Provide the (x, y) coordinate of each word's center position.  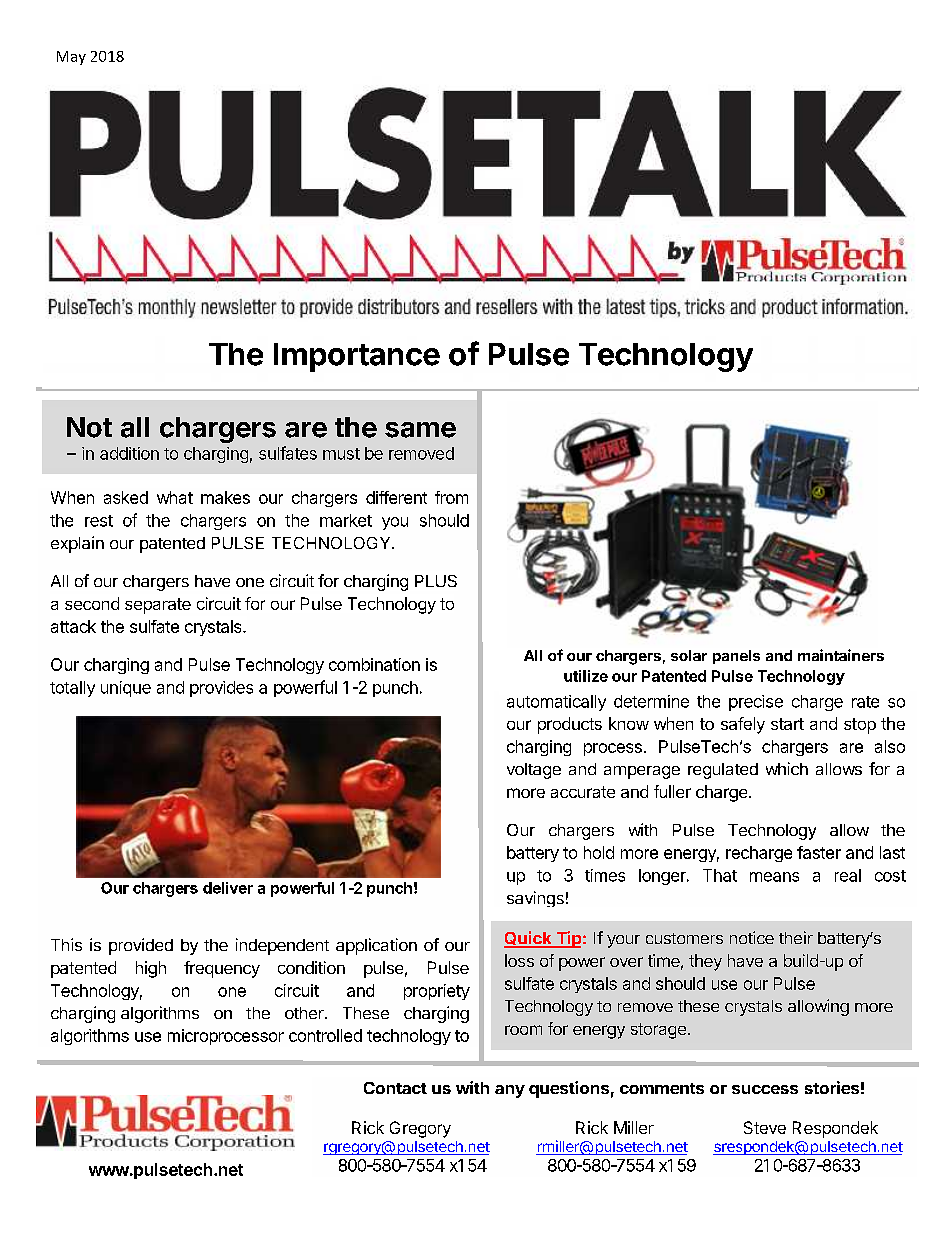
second (92, 603)
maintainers (841, 655)
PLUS (436, 581)
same (420, 430)
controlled (325, 1035)
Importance (357, 357)
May (71, 58)
